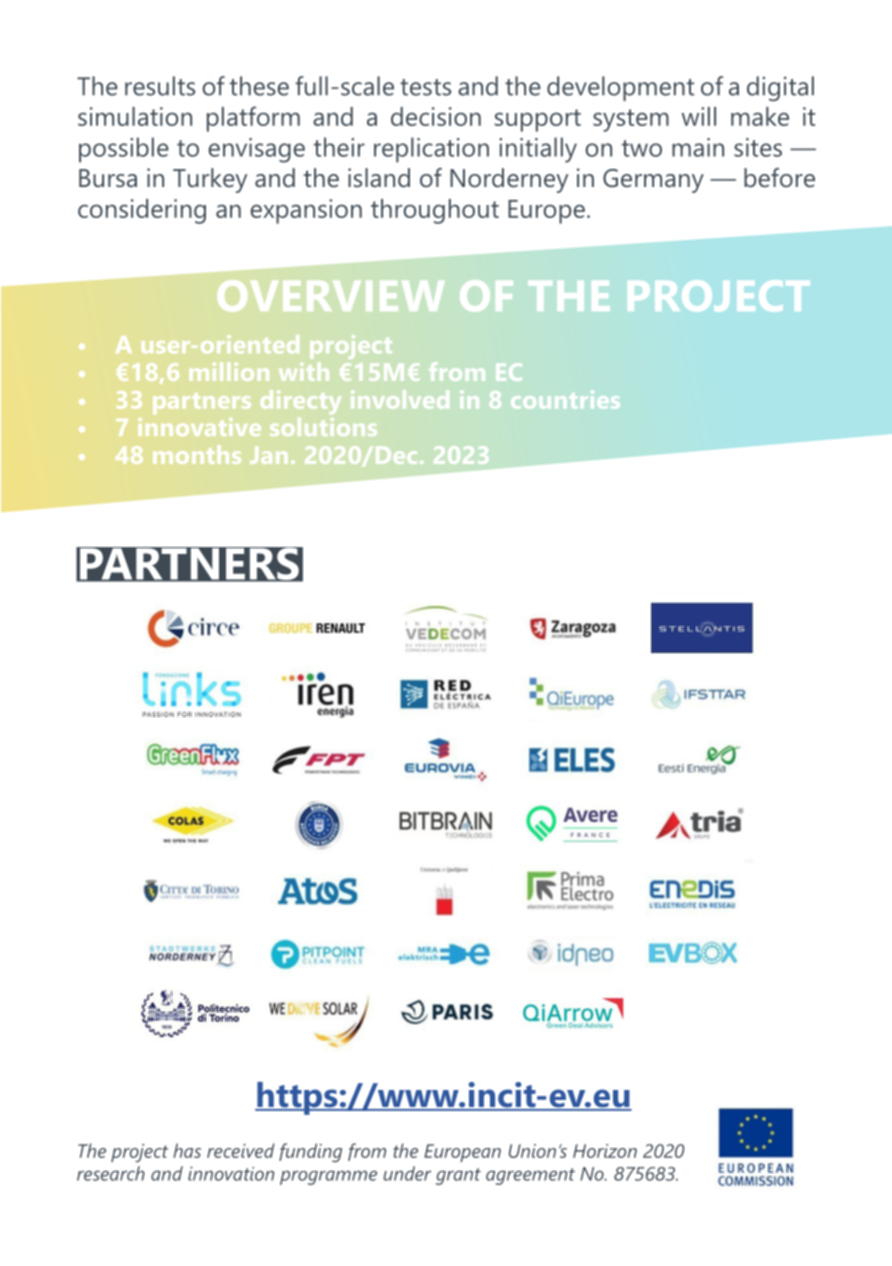 The height and width of the page is (1266, 892). Describe the element at coordinates (530, 1176) in the page. I see `agreement` at that location.
